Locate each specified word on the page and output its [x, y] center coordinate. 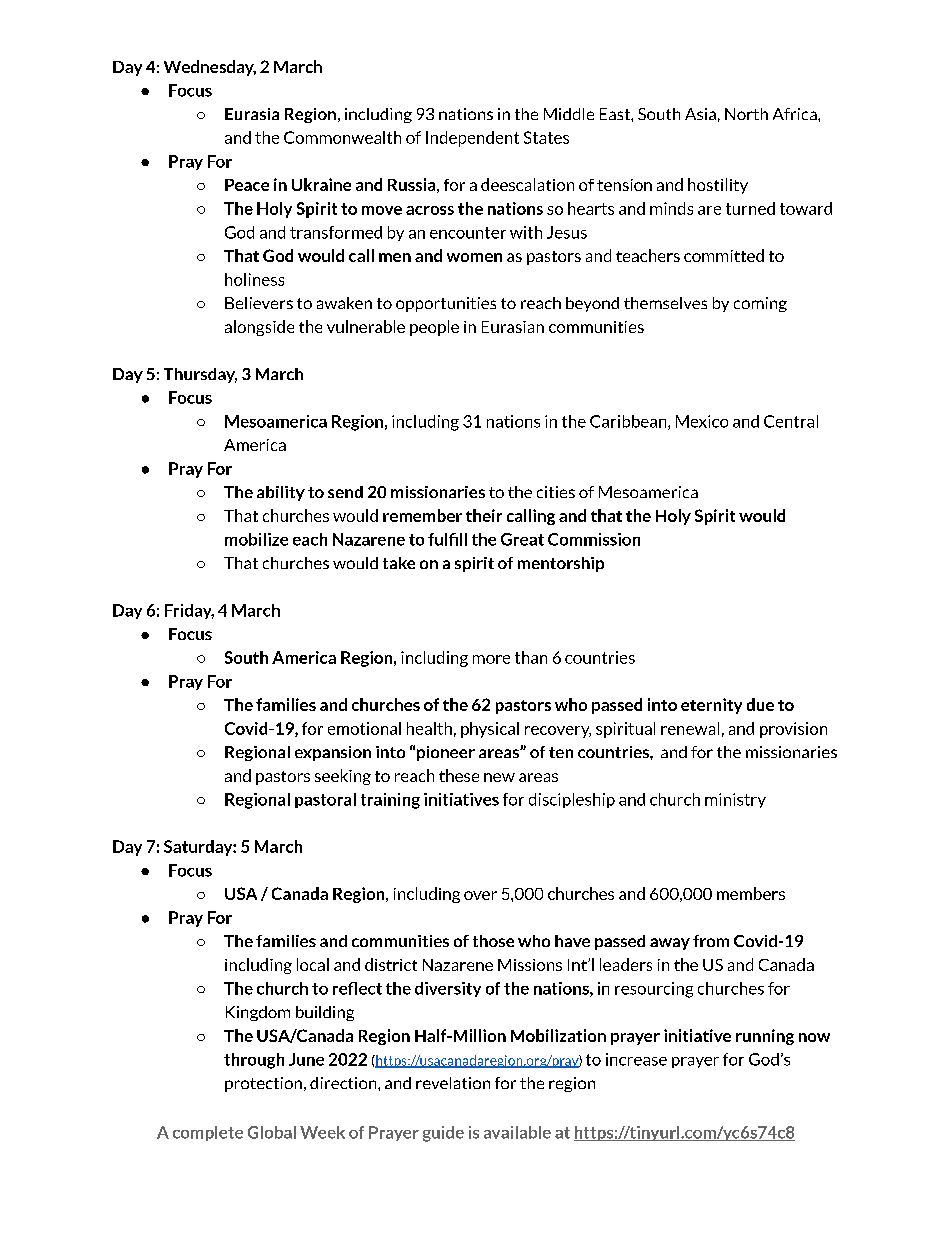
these [459, 775]
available [517, 1132]
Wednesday [210, 68]
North [746, 114]
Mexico [702, 421]
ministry [735, 800]
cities [556, 492]
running [765, 1037]
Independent [472, 139]
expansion [333, 753]
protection [263, 1084]
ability [281, 493]
